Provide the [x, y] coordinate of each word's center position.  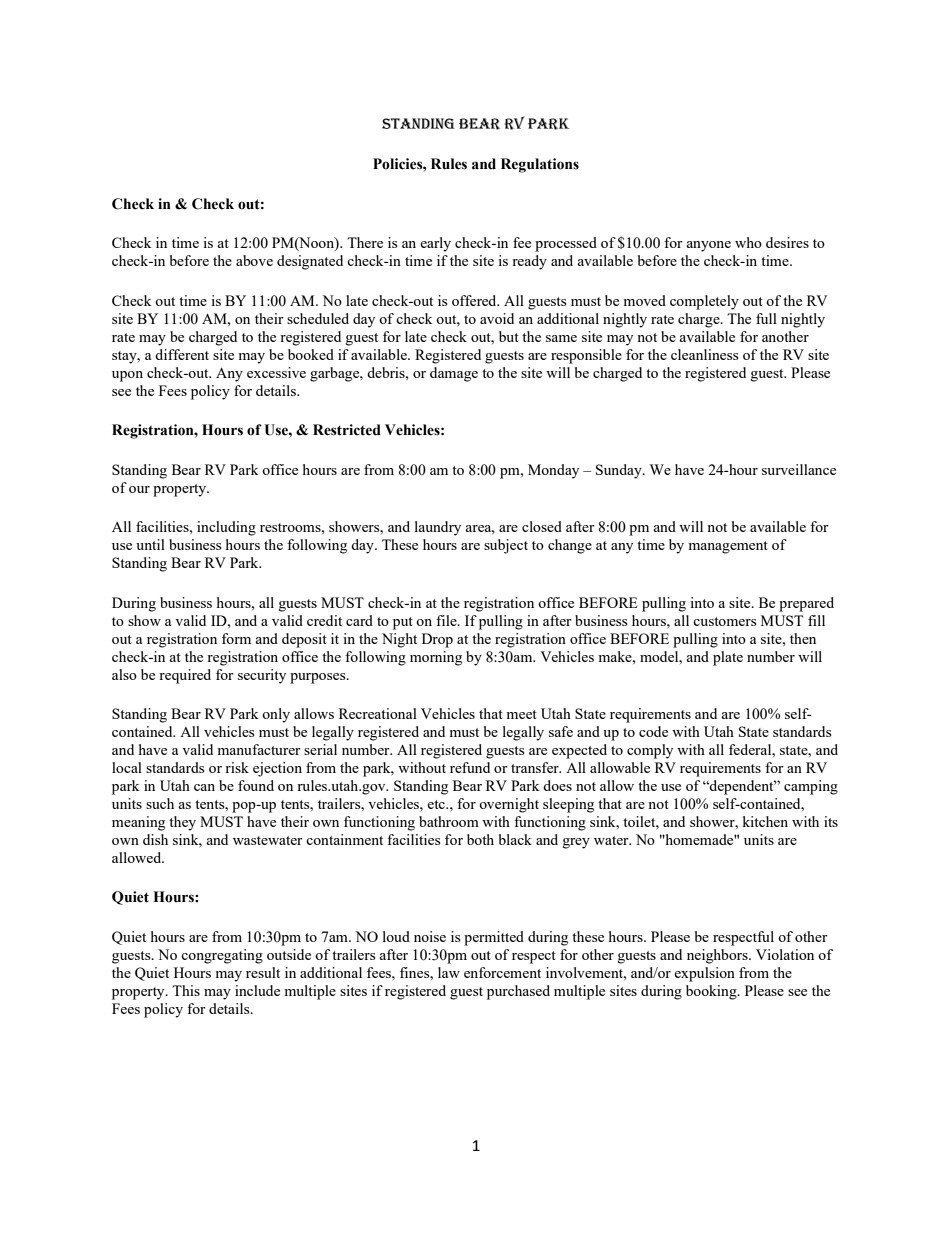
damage [454, 374]
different [182, 354]
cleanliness [704, 354]
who [748, 242]
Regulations [540, 165]
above [254, 260]
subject [506, 546]
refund [470, 767]
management [728, 547]
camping [811, 787]
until [150, 544]
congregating [222, 956]
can [204, 787]
